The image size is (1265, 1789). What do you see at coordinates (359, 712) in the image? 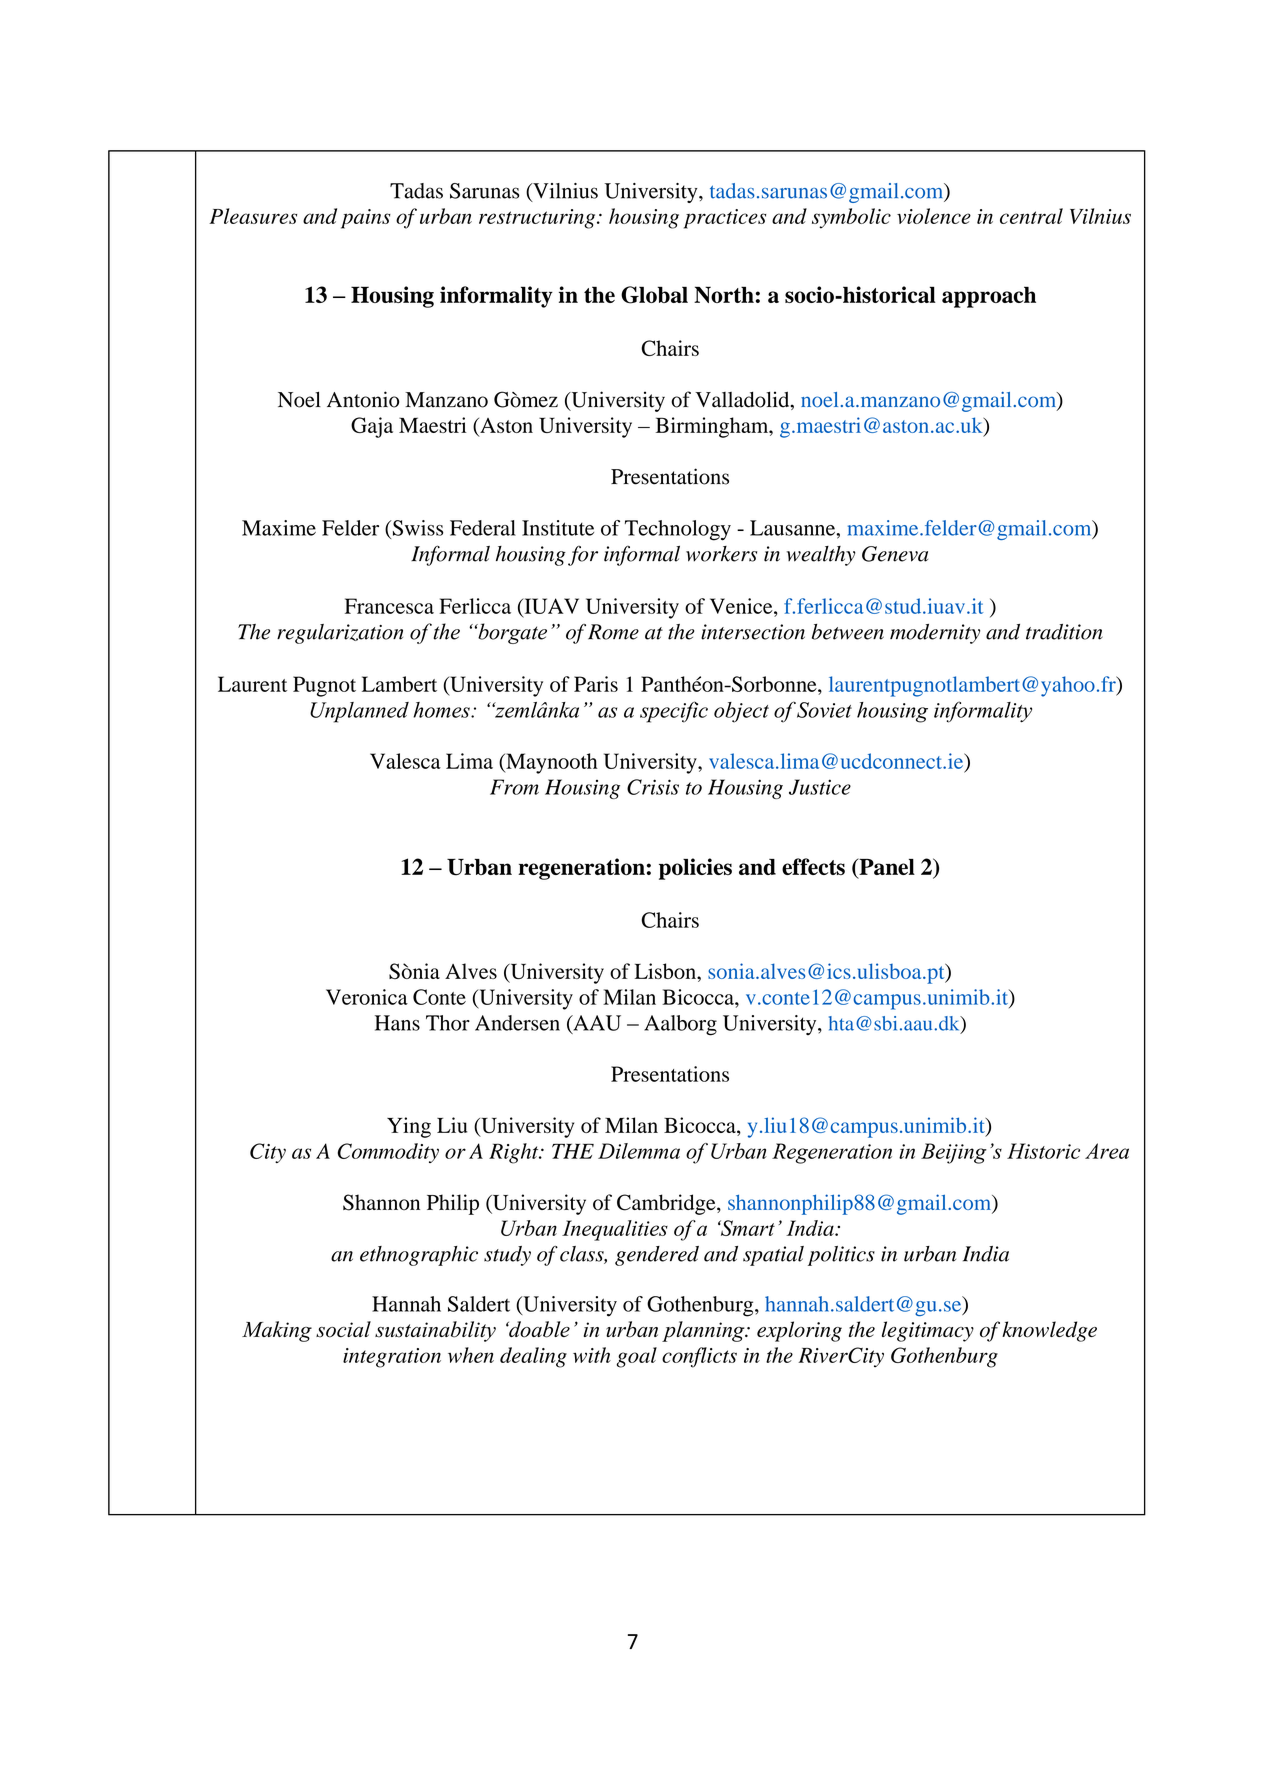
I see `Unplanned` at bounding box center [359, 712].
